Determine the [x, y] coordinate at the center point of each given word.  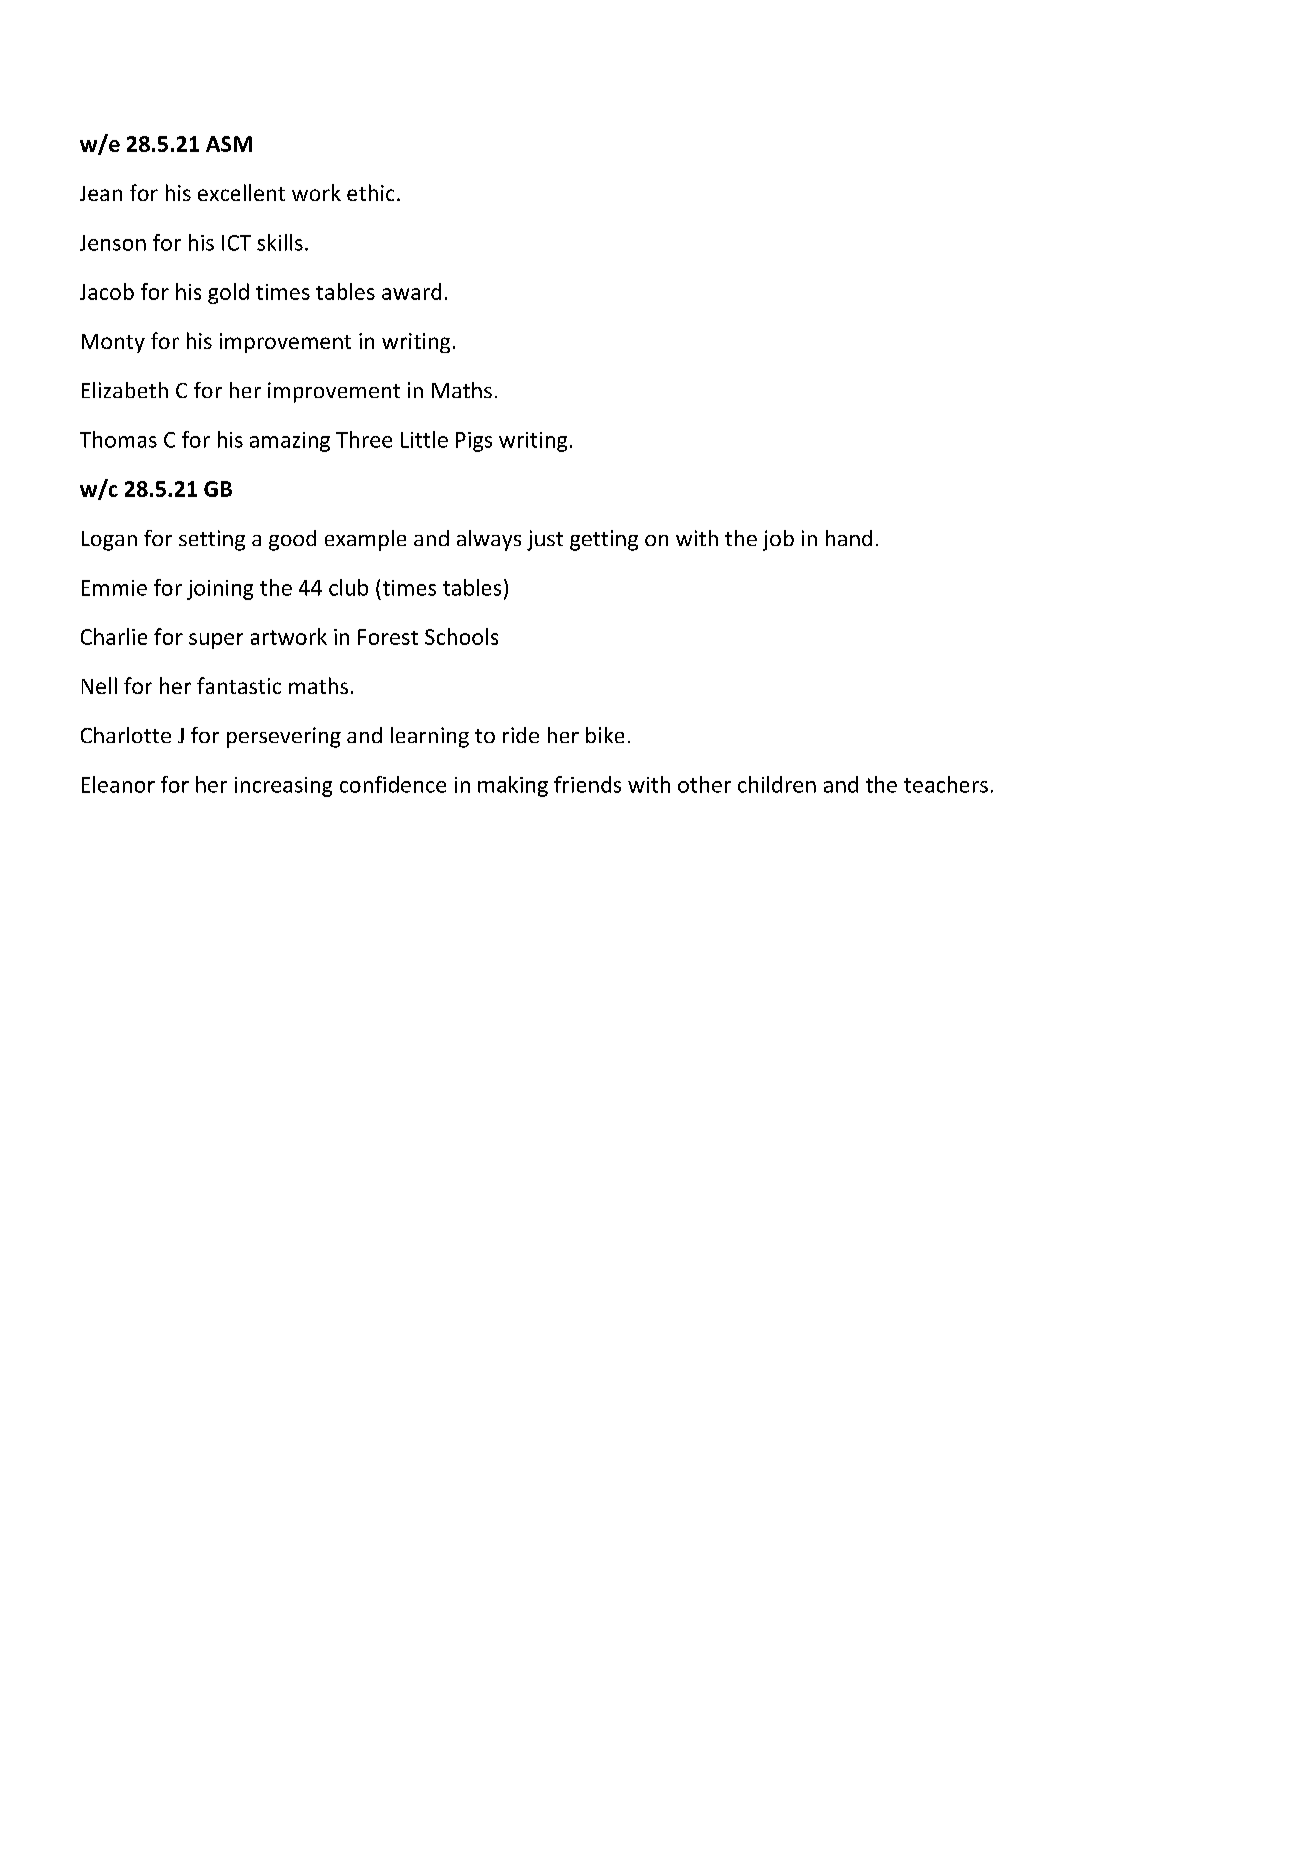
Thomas [118, 439]
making [513, 786]
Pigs [474, 442]
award [411, 291]
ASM [229, 144]
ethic [370, 192]
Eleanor [118, 784]
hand [849, 538]
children [777, 784]
